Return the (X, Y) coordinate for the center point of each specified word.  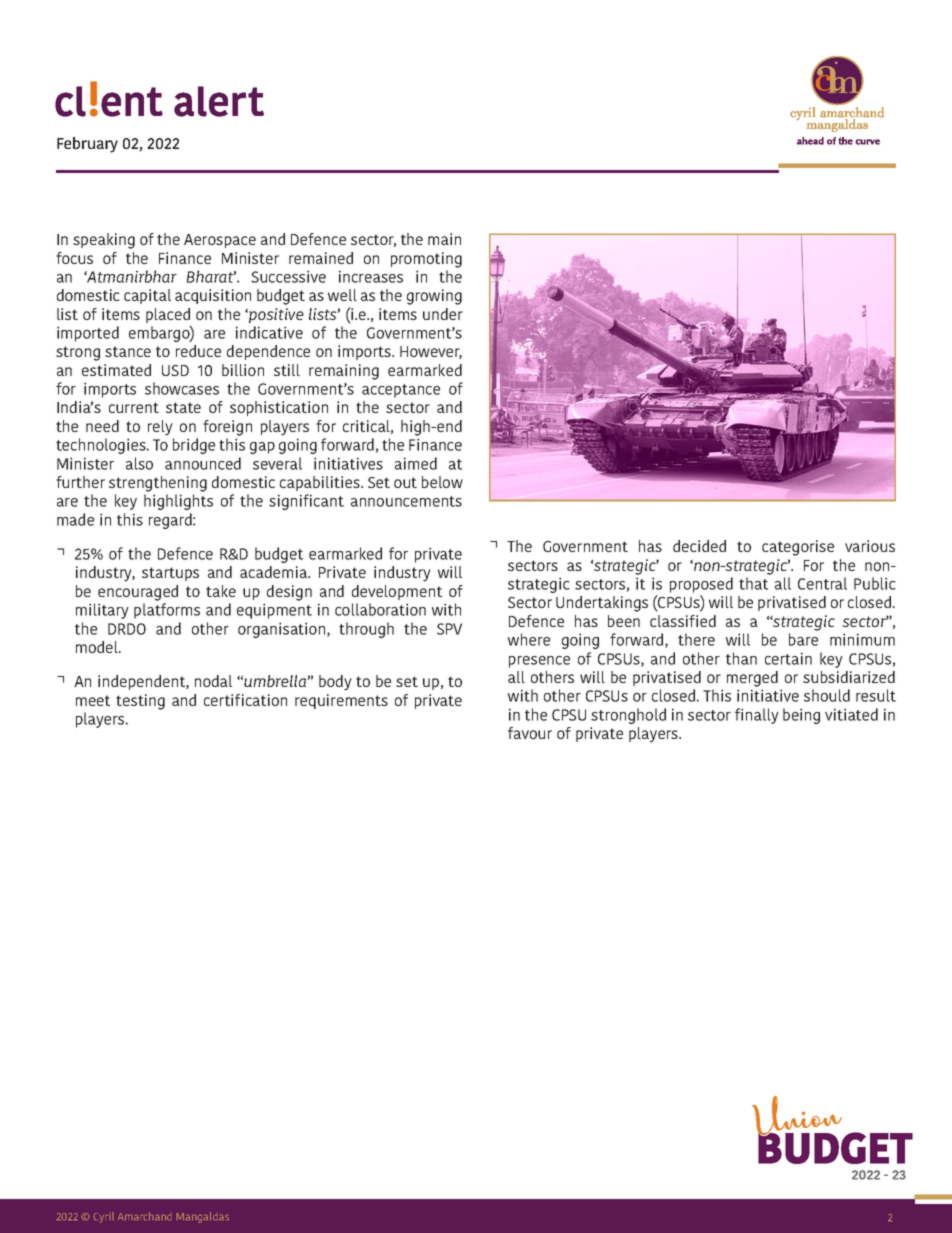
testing (140, 702)
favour (530, 733)
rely (160, 428)
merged (752, 679)
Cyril (103, 1218)
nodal (213, 681)
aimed (416, 463)
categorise (798, 548)
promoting (426, 260)
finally (757, 716)
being (801, 716)
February (87, 145)
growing (434, 297)
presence (539, 662)
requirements (341, 701)
